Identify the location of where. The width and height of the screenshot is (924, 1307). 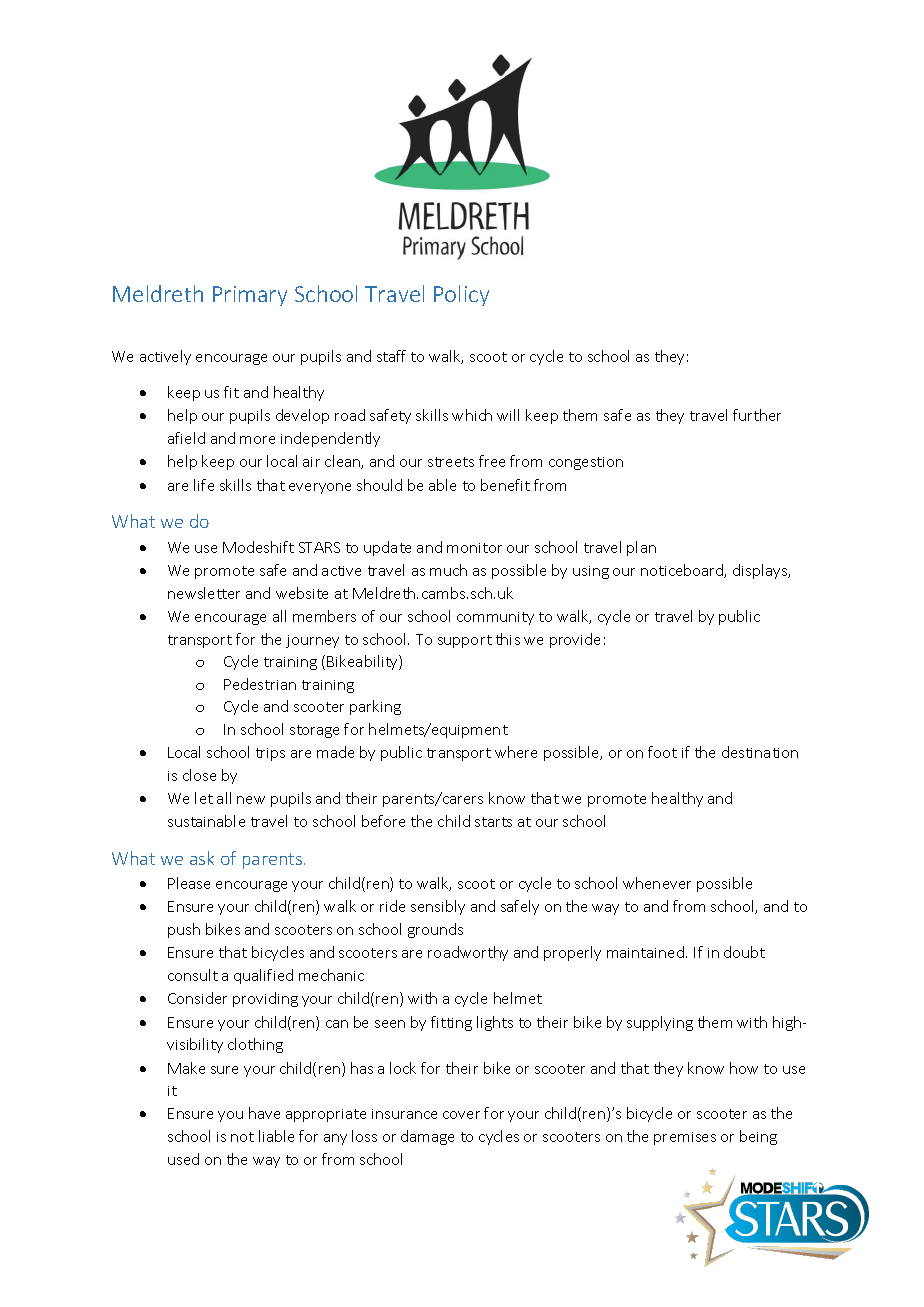
(516, 752).
